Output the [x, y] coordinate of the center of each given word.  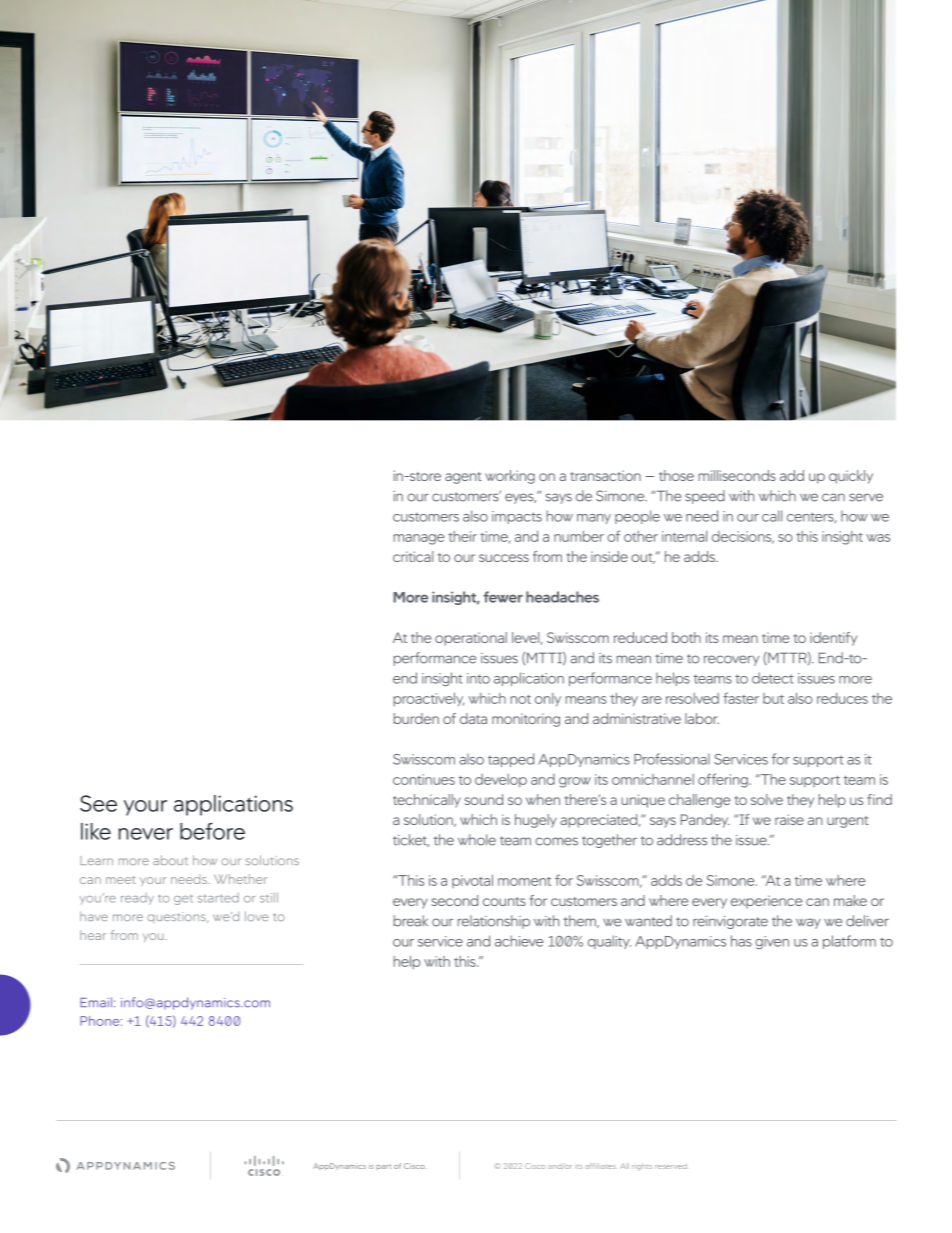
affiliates [600, 1166]
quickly [851, 477]
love [257, 916]
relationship [494, 922]
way [808, 923]
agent [463, 478]
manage [419, 539]
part [384, 1166]
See [98, 803]
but [773, 698]
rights [642, 1167]
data [473, 718]
